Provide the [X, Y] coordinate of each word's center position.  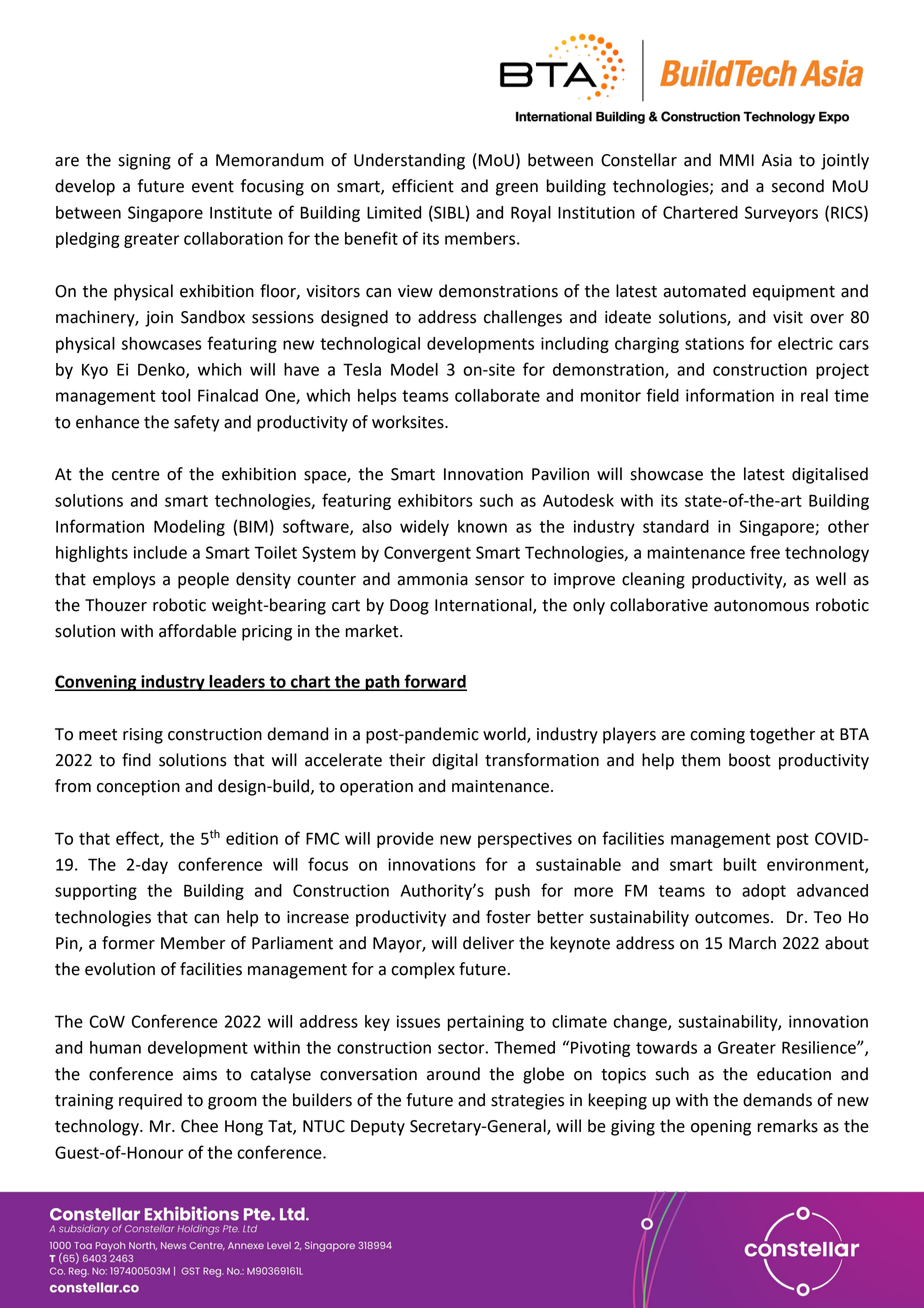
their [407, 760]
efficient [423, 186]
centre [136, 475]
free [765, 552]
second [798, 186]
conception [138, 788]
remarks [787, 1126]
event [213, 187]
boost [750, 760]
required [150, 1101]
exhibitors [435, 500]
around [453, 1074]
